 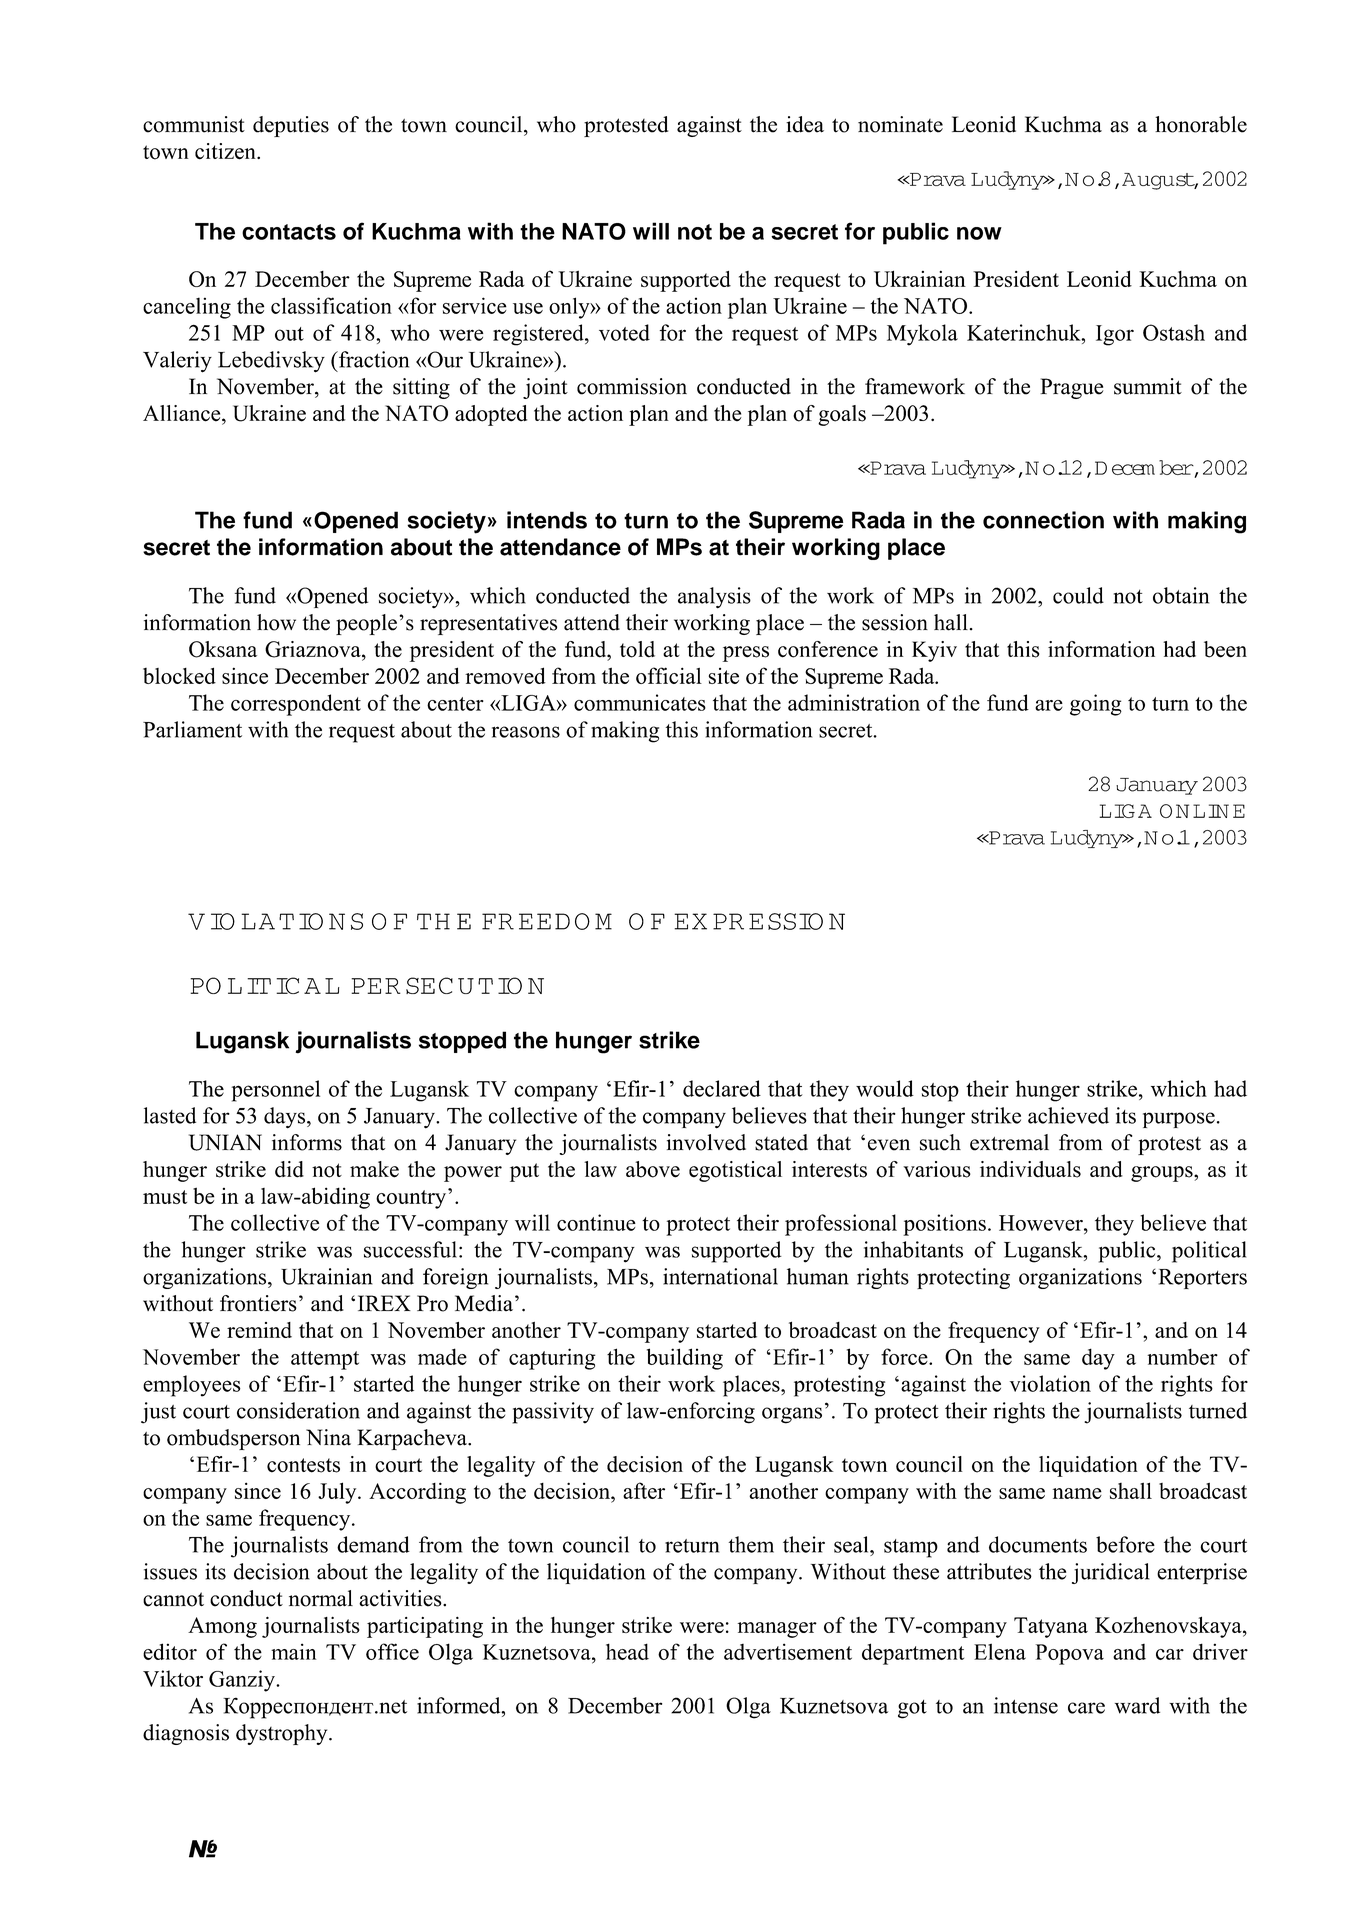 What do you see at coordinates (1201, 124) in the screenshot?
I see `honorable` at bounding box center [1201, 124].
